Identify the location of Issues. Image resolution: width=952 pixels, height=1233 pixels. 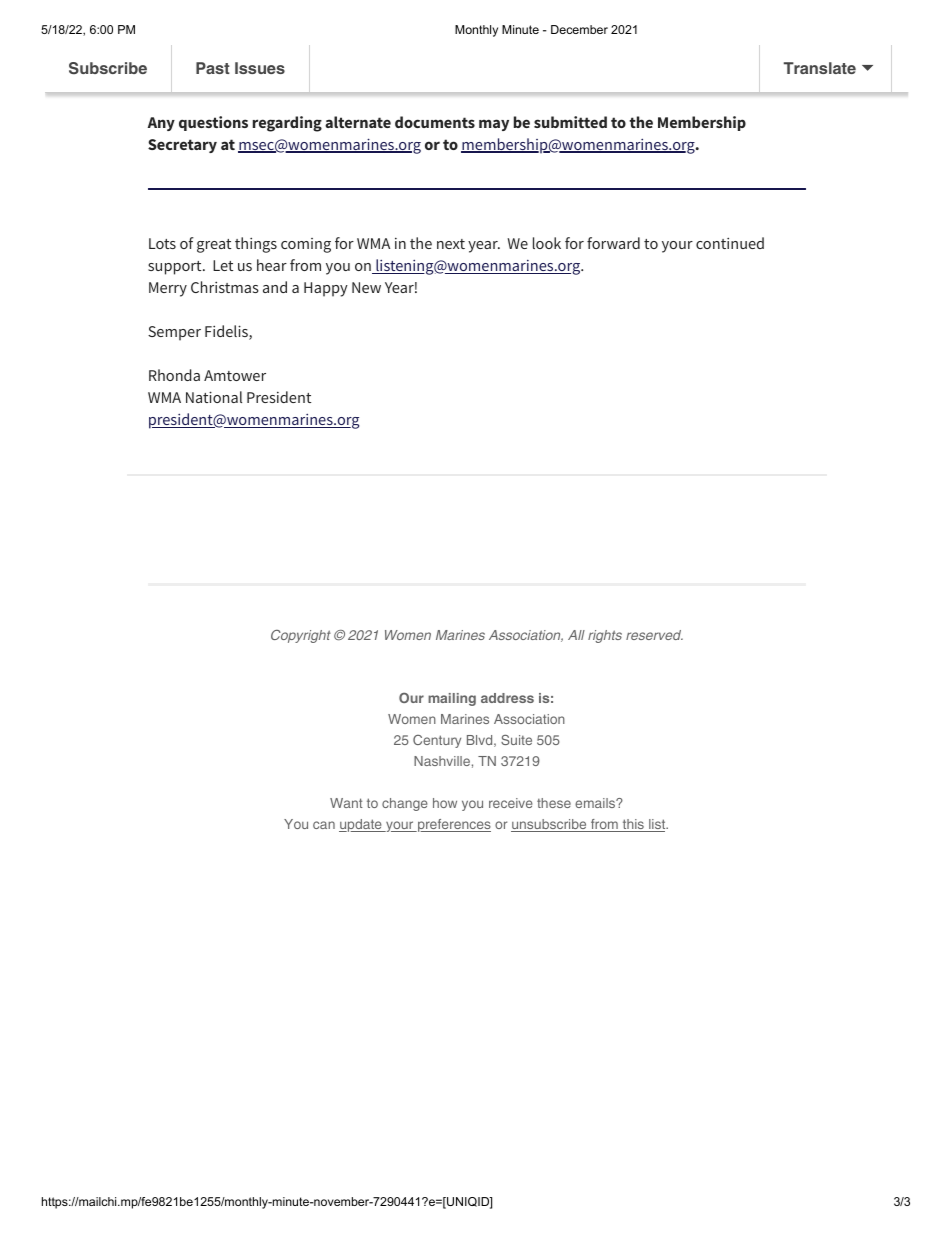
(260, 68).
